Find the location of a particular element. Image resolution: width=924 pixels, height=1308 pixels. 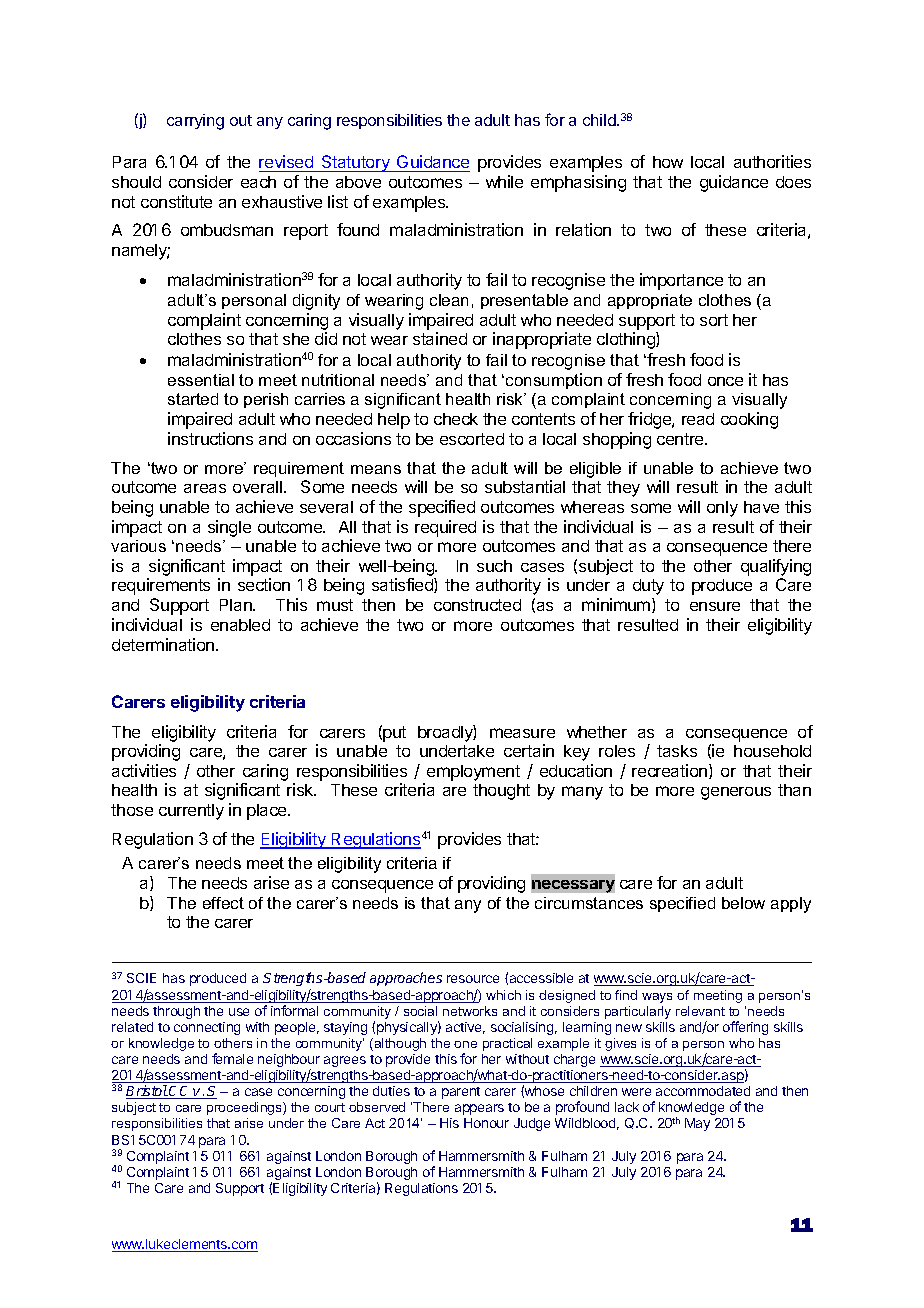

while is located at coordinates (504, 181).
